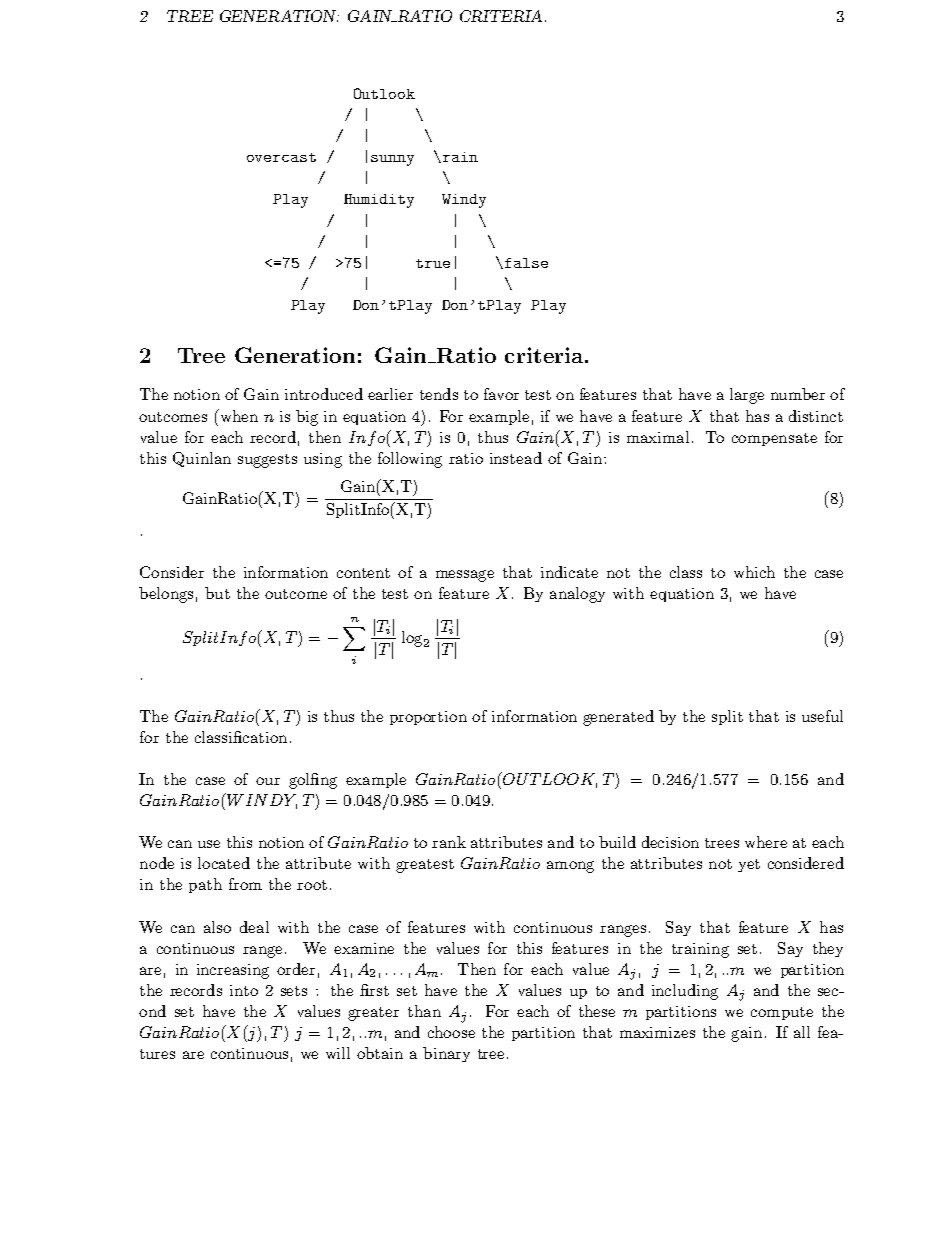  Describe the element at coordinates (268, 781) in the image. I see `our` at that location.
